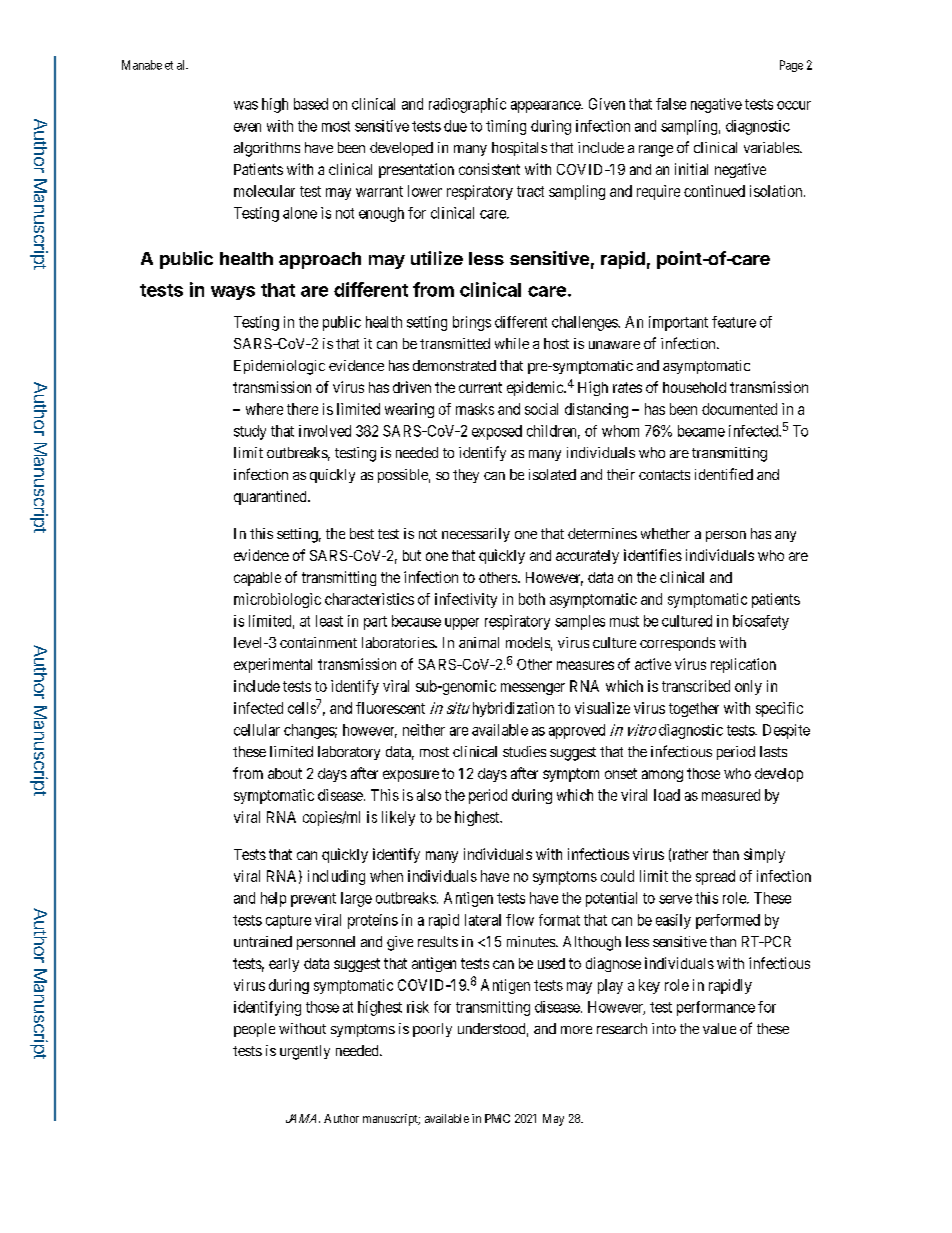  What do you see at coordinates (512, 343) in the page?
I see `while` at bounding box center [512, 343].
